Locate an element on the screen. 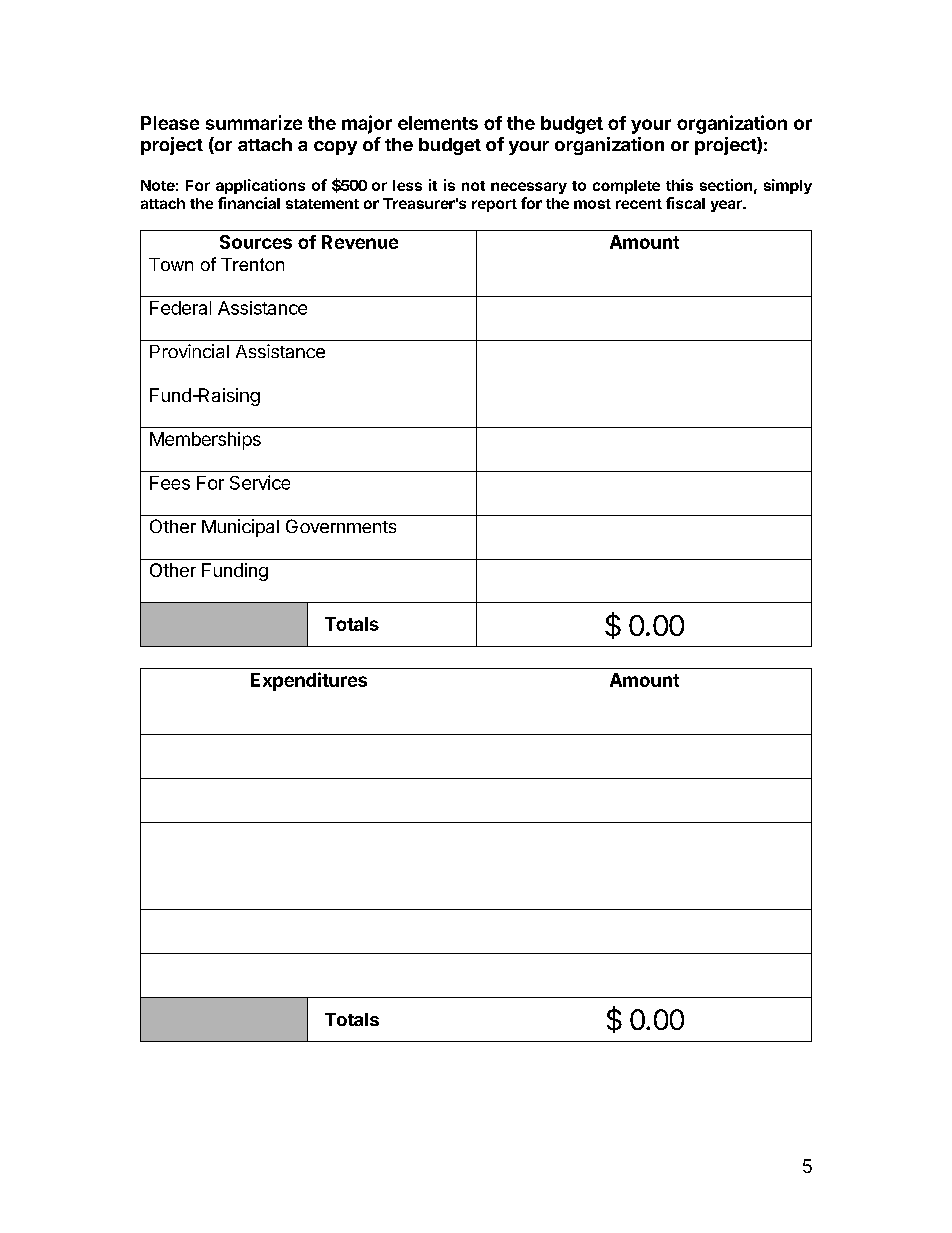 The image size is (952, 1233). Municipal is located at coordinates (240, 528).
